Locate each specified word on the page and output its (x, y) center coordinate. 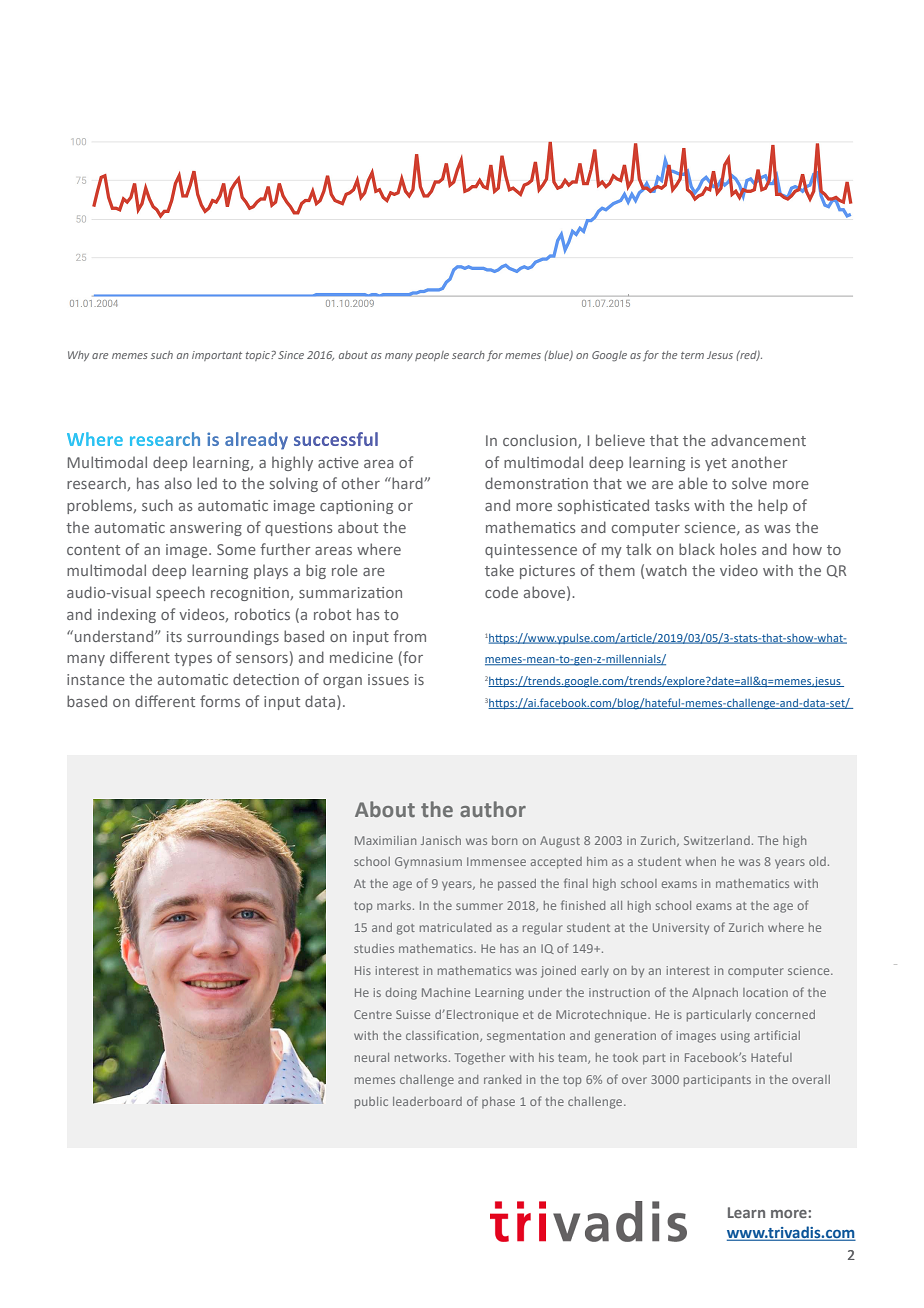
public (371, 1103)
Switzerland (717, 840)
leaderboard (427, 1101)
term (692, 355)
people (432, 356)
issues (388, 679)
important (217, 356)
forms (220, 701)
